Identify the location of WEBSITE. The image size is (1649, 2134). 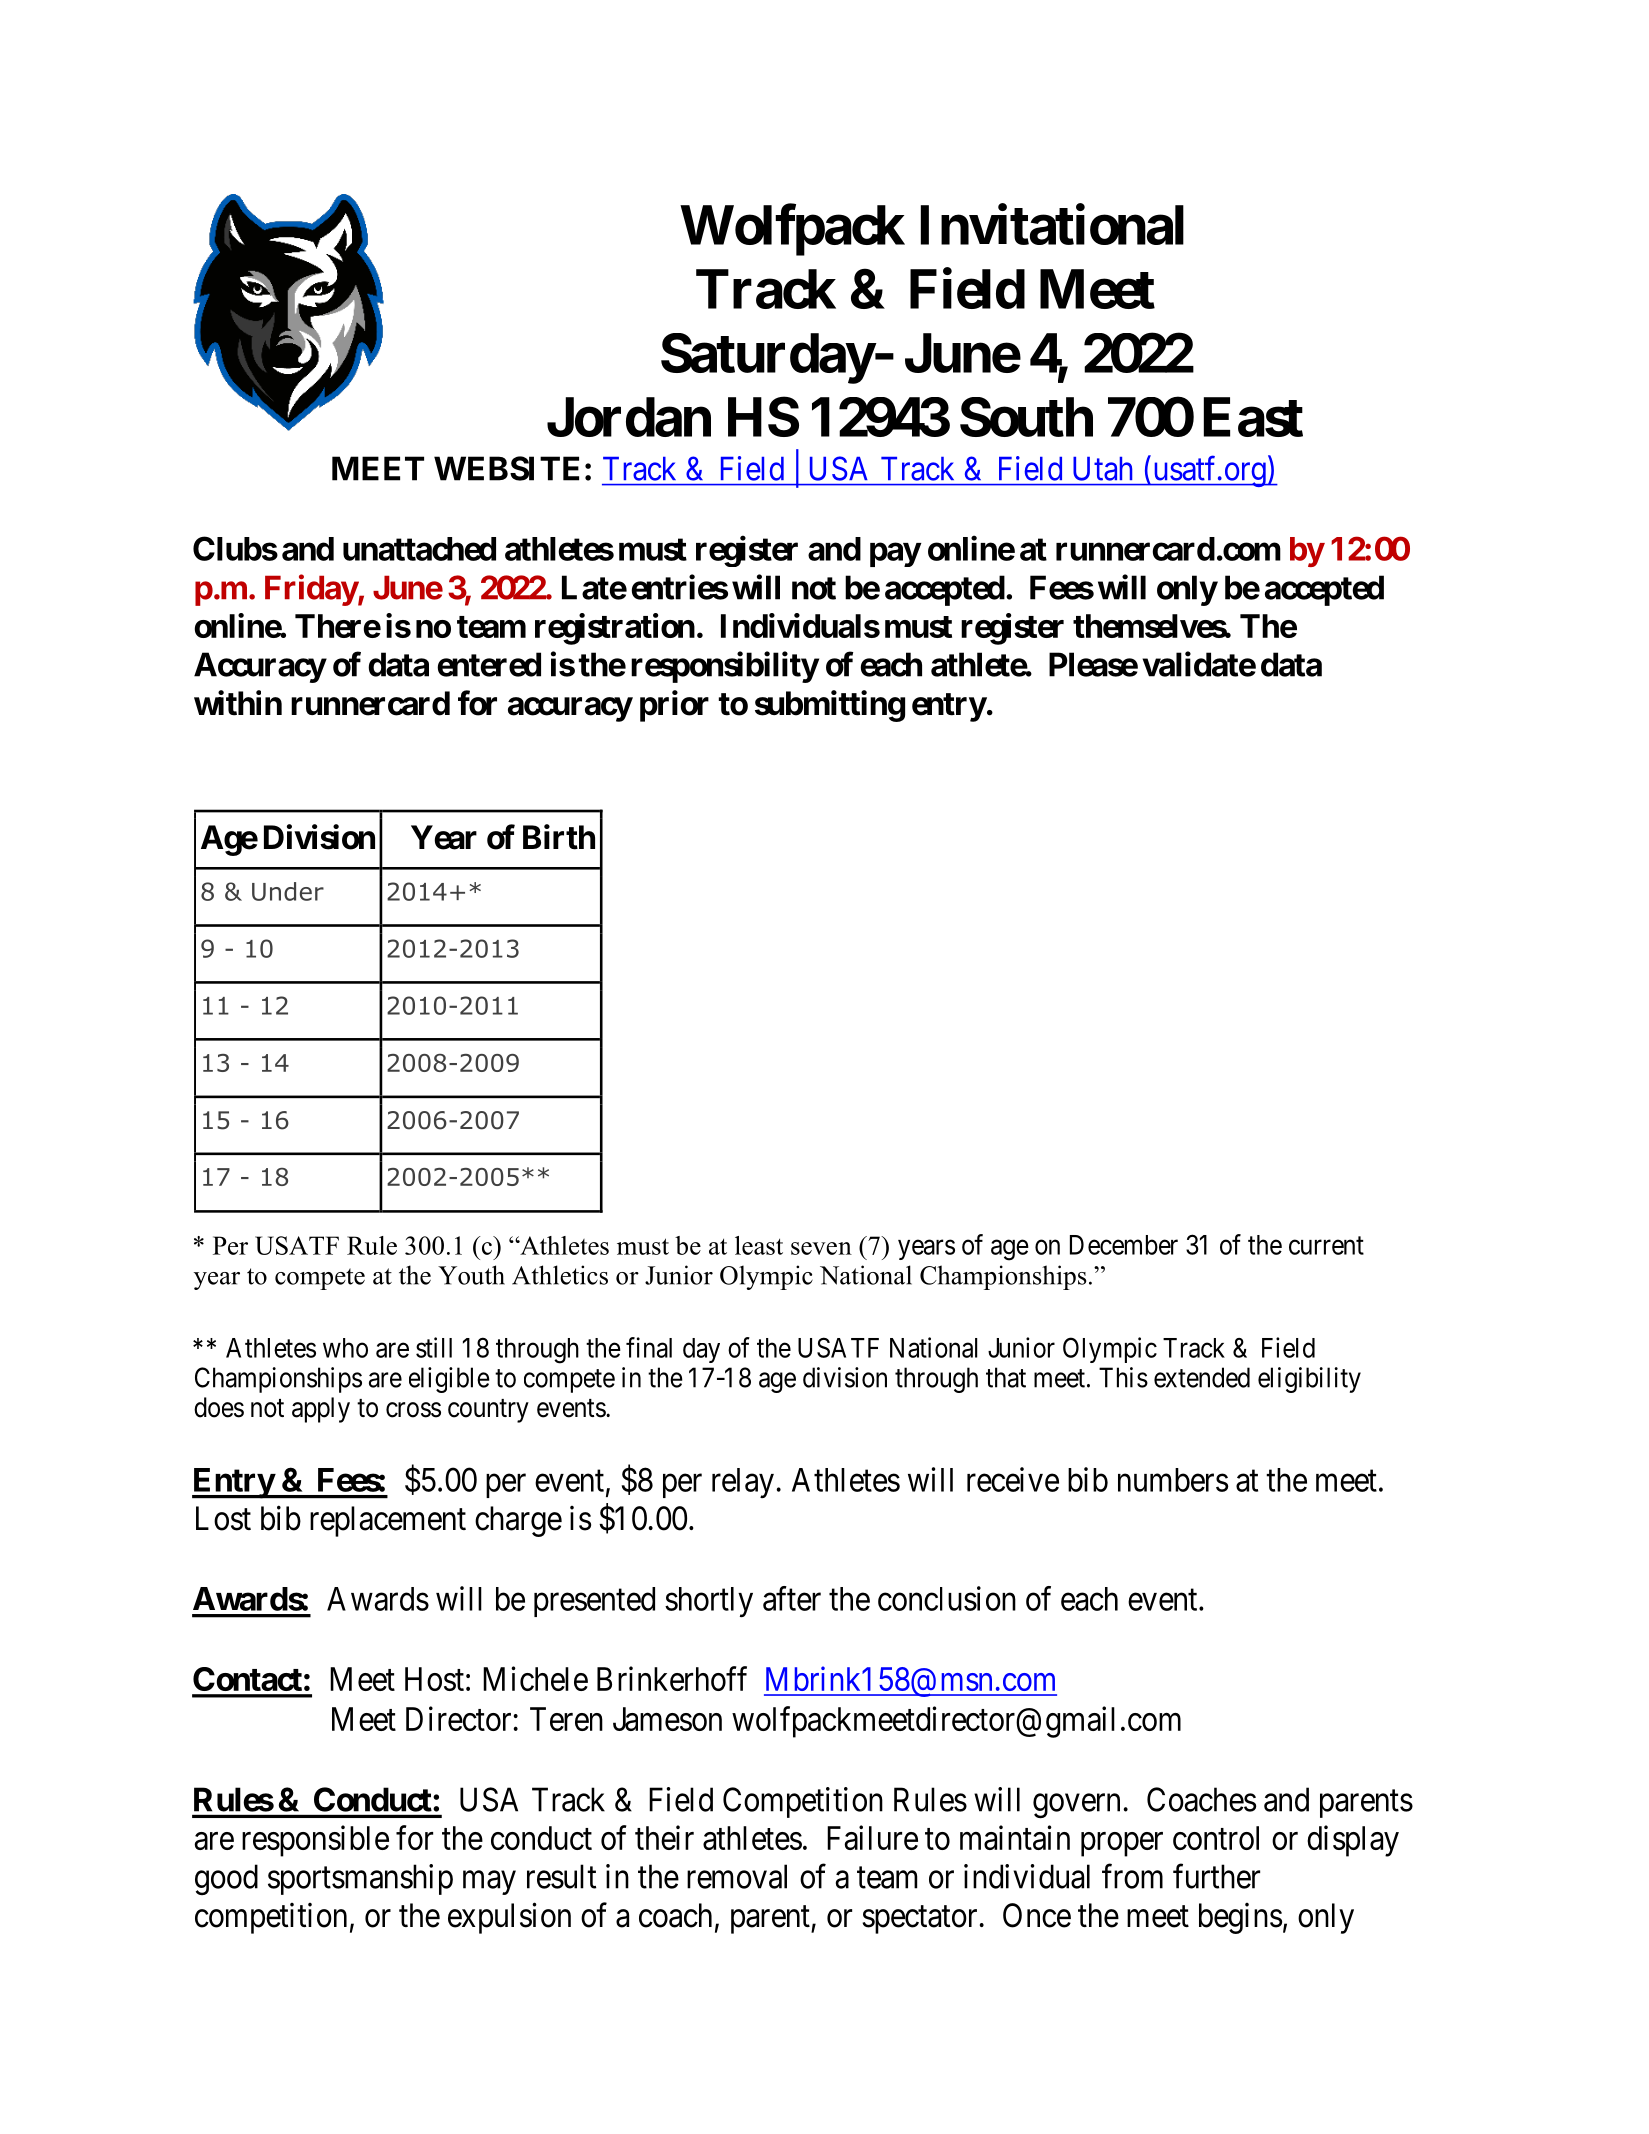
(506, 468).
